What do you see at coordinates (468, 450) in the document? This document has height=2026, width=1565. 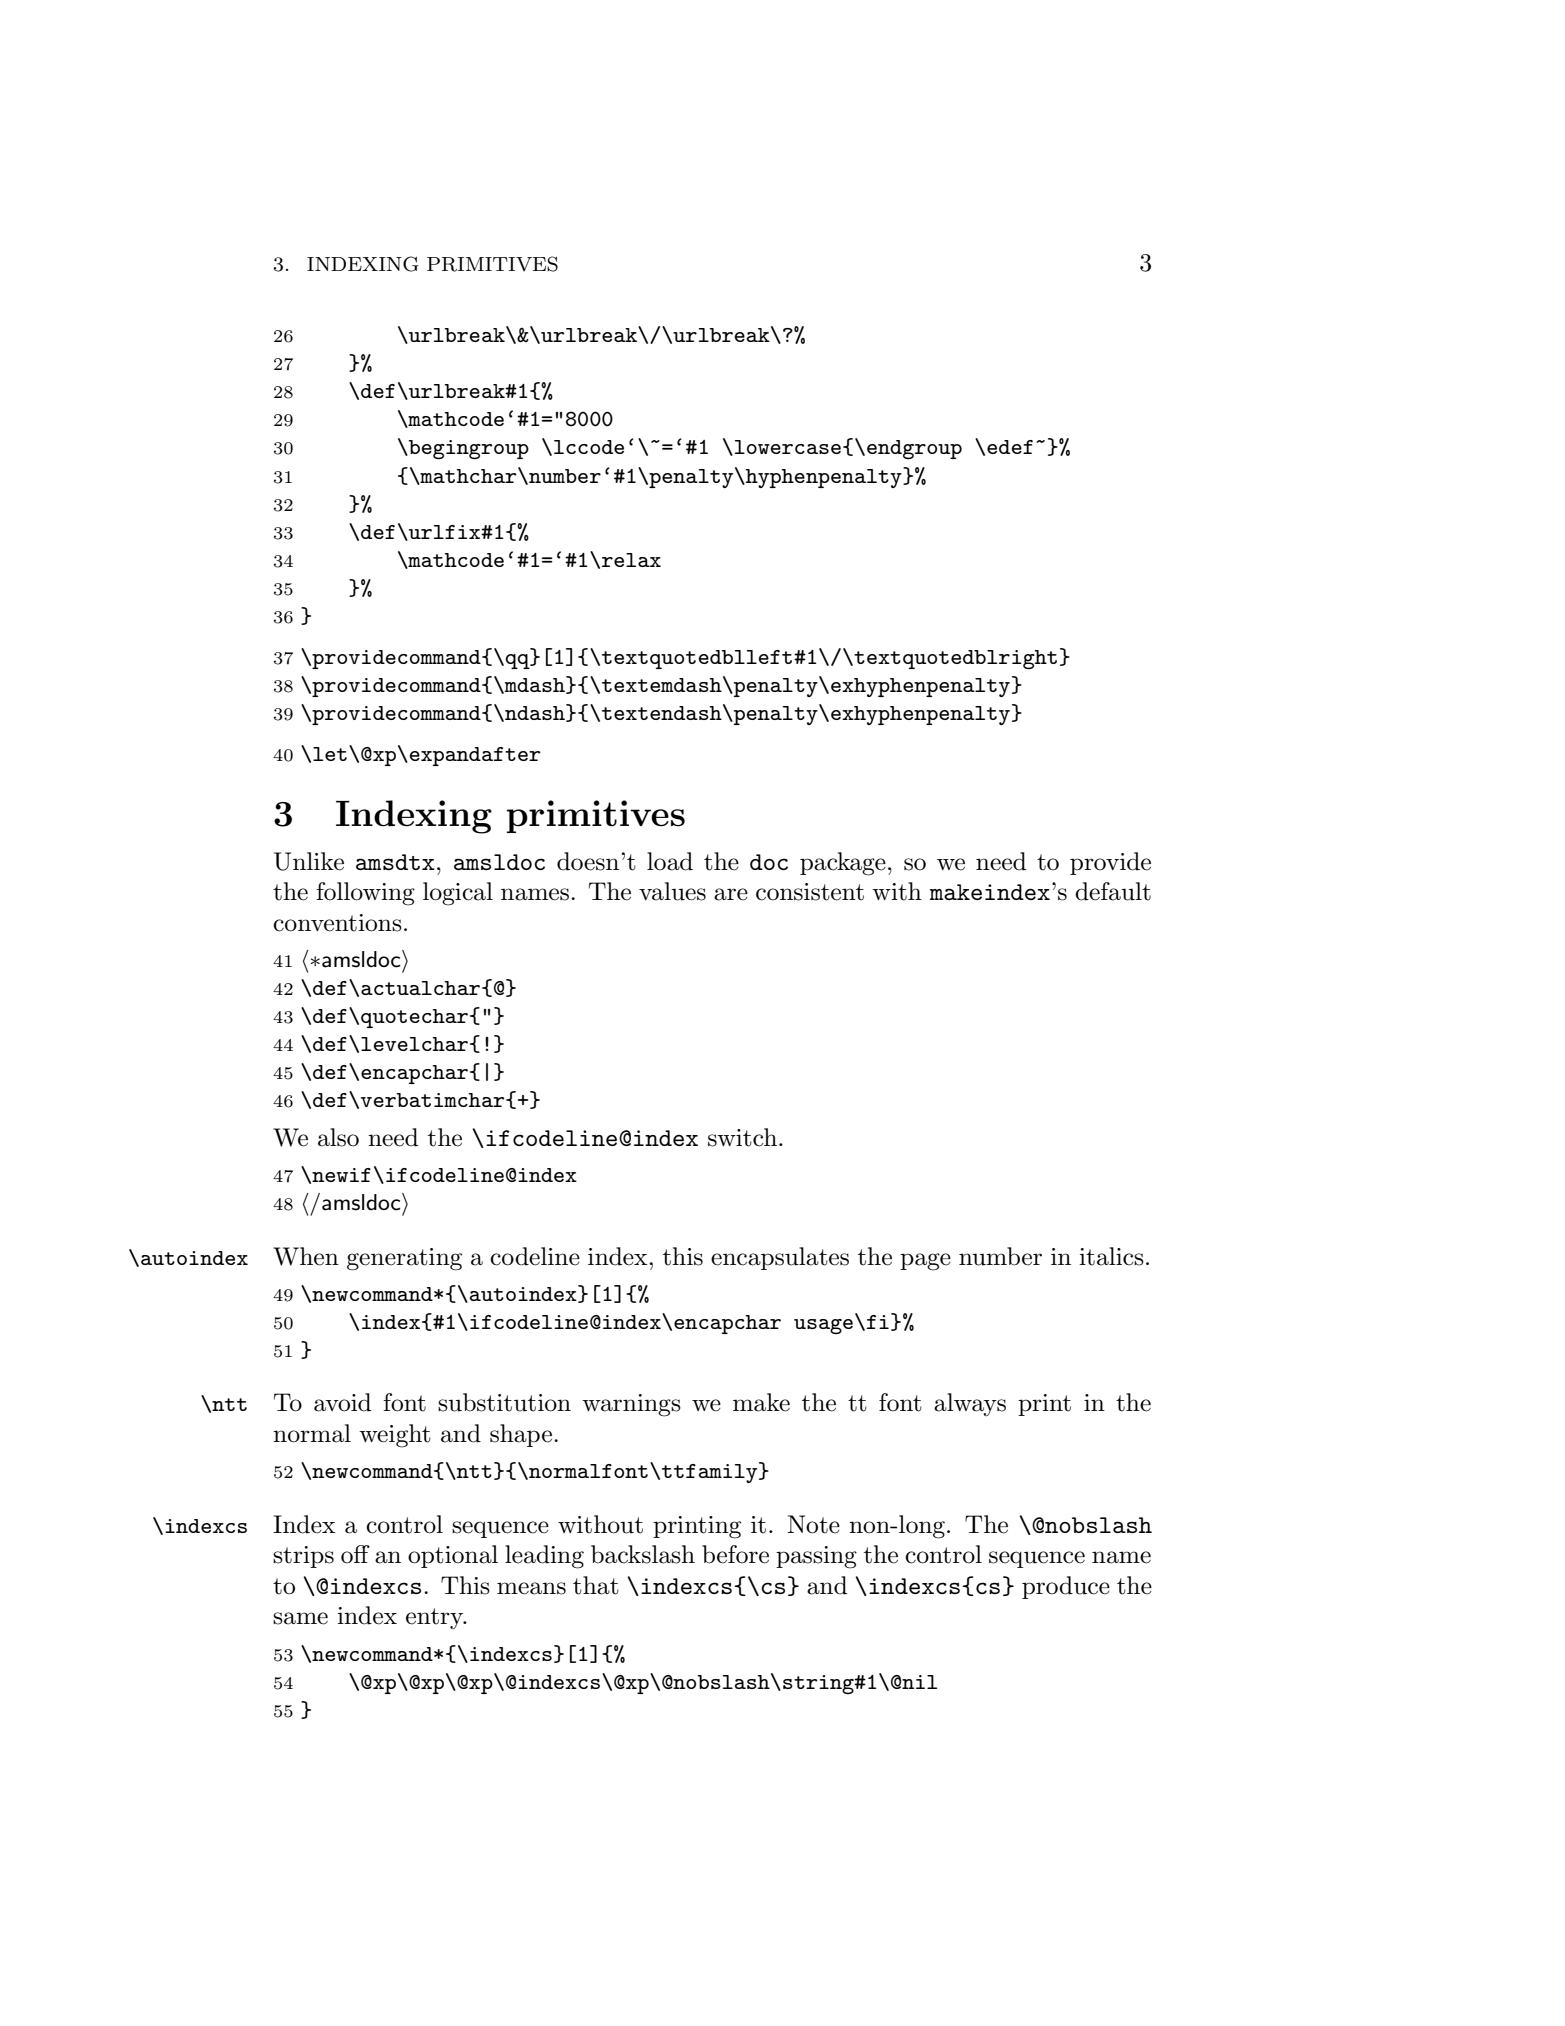 I see `begingroup` at bounding box center [468, 450].
